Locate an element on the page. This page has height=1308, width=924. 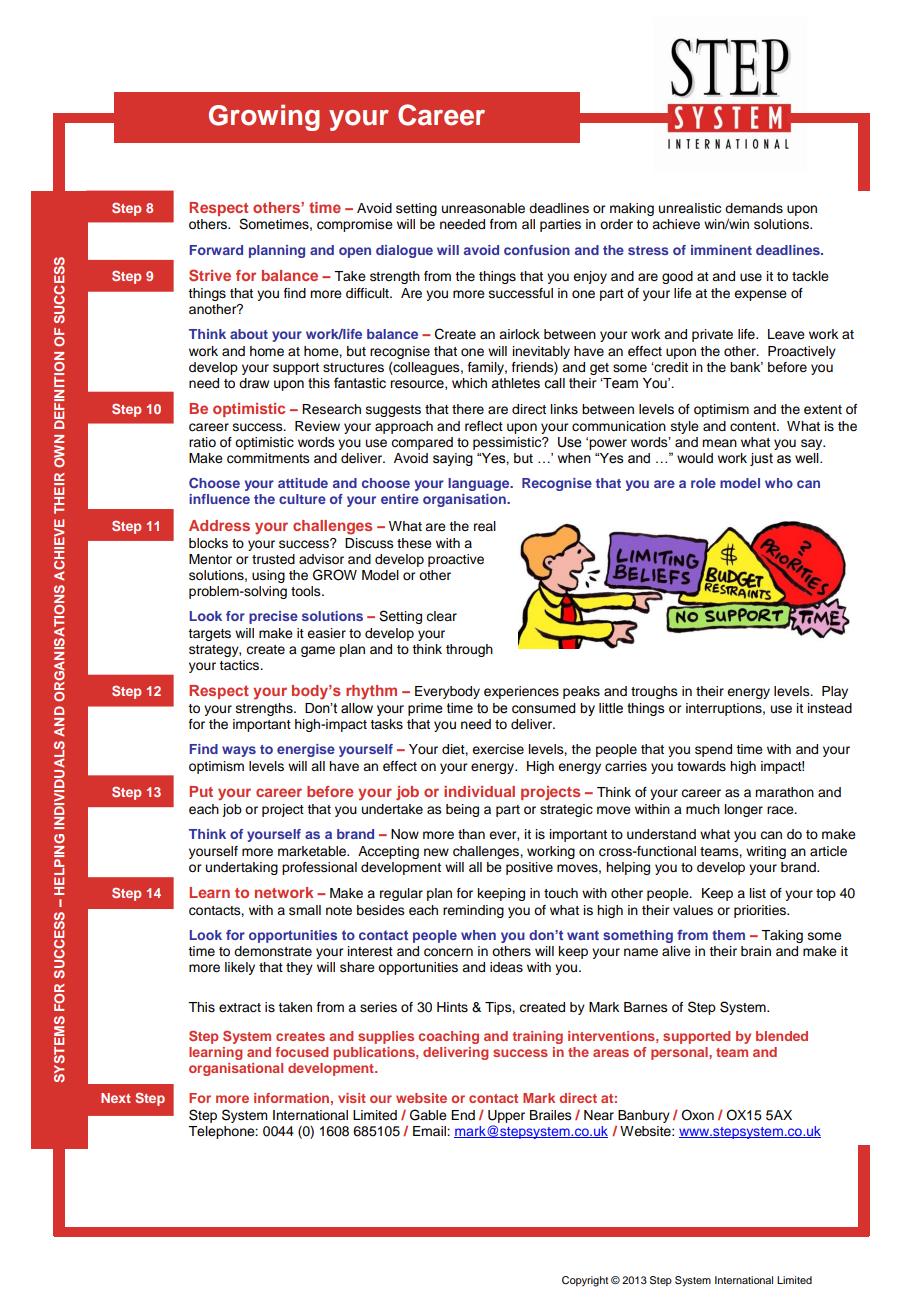
Forward is located at coordinates (216, 250).
